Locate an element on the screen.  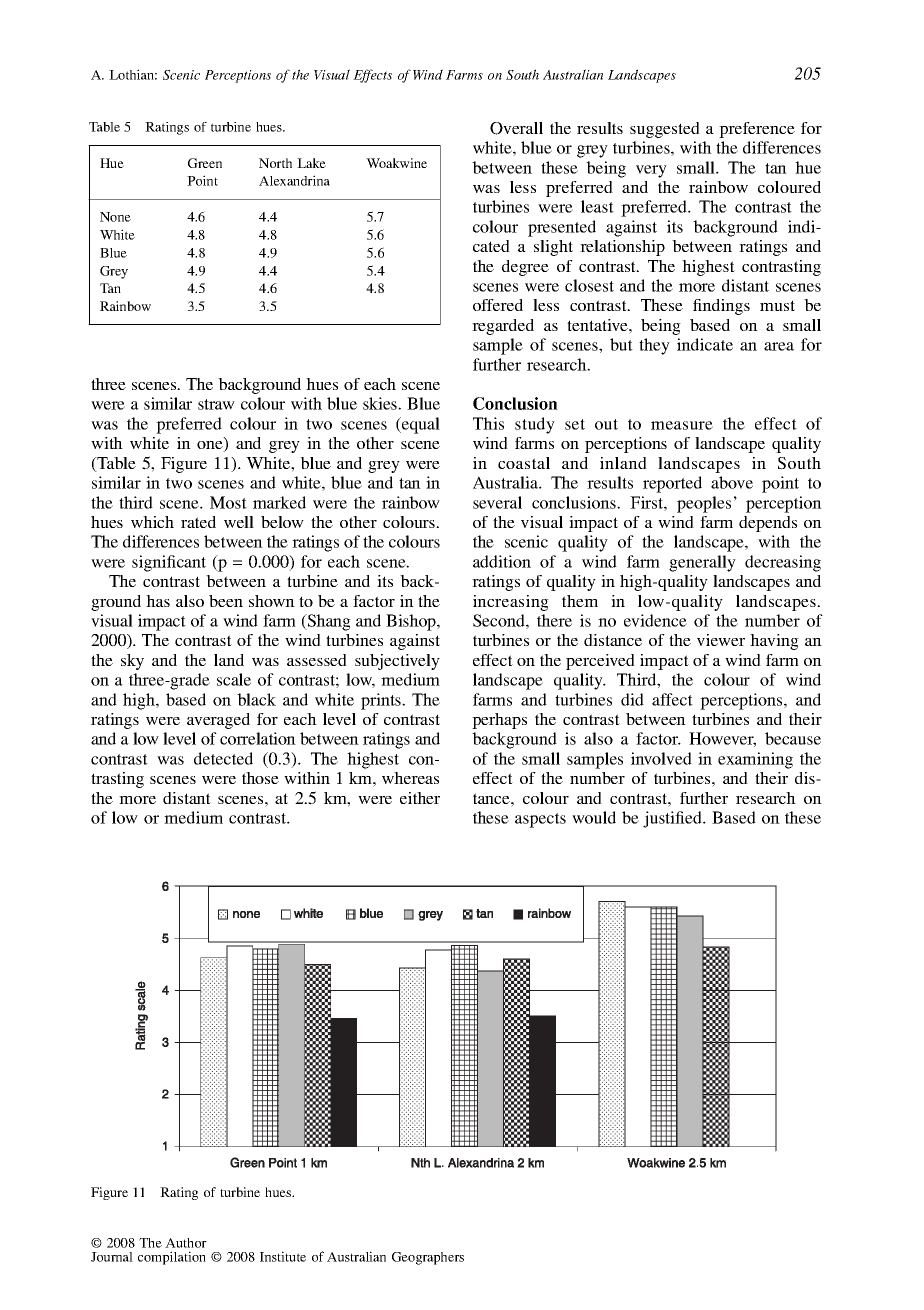
Institute is located at coordinates (283, 1256).
